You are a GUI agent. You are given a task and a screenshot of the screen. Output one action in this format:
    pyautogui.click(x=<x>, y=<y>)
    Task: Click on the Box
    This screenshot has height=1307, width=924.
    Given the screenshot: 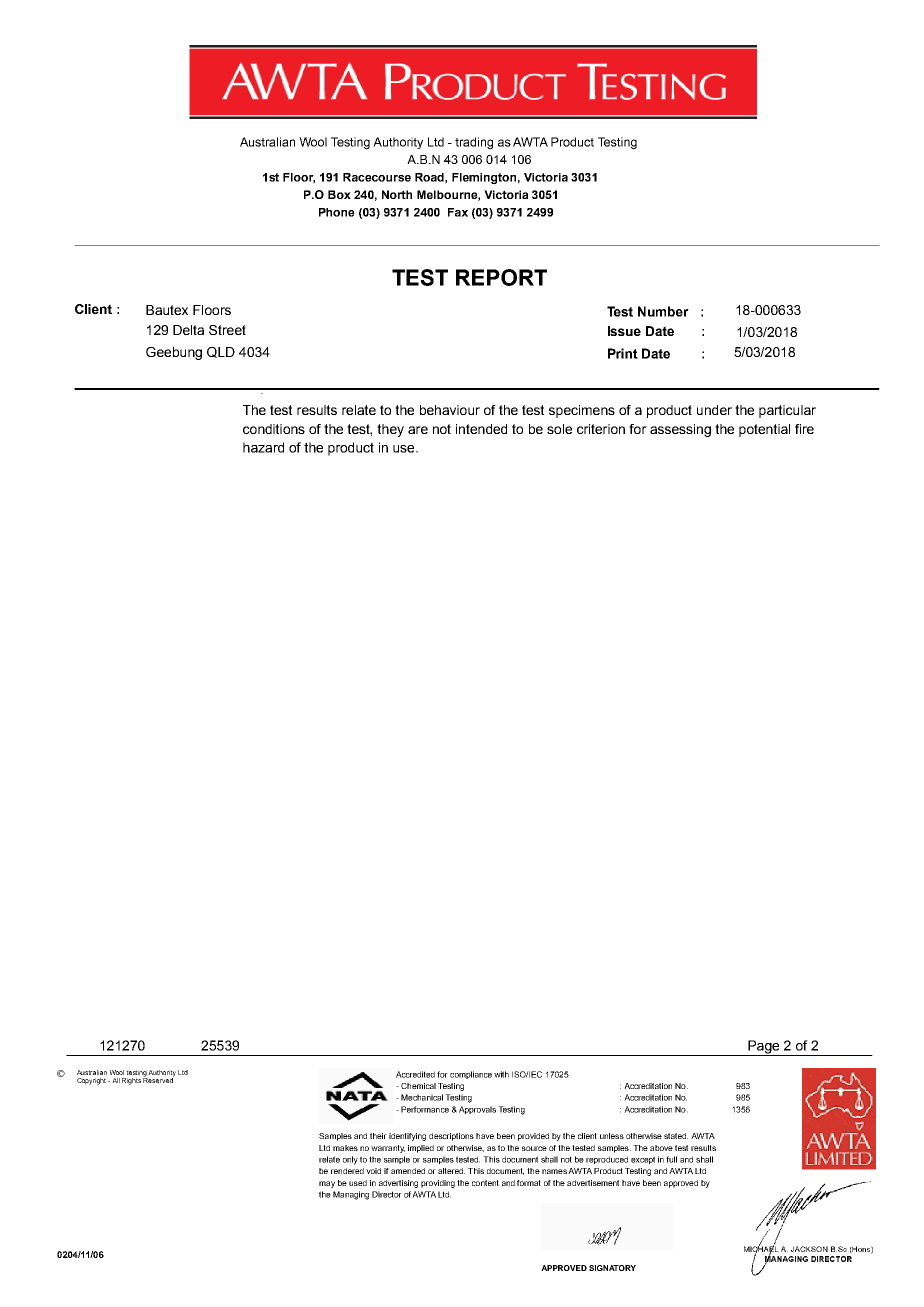 What is the action you would take?
    pyautogui.click(x=339, y=194)
